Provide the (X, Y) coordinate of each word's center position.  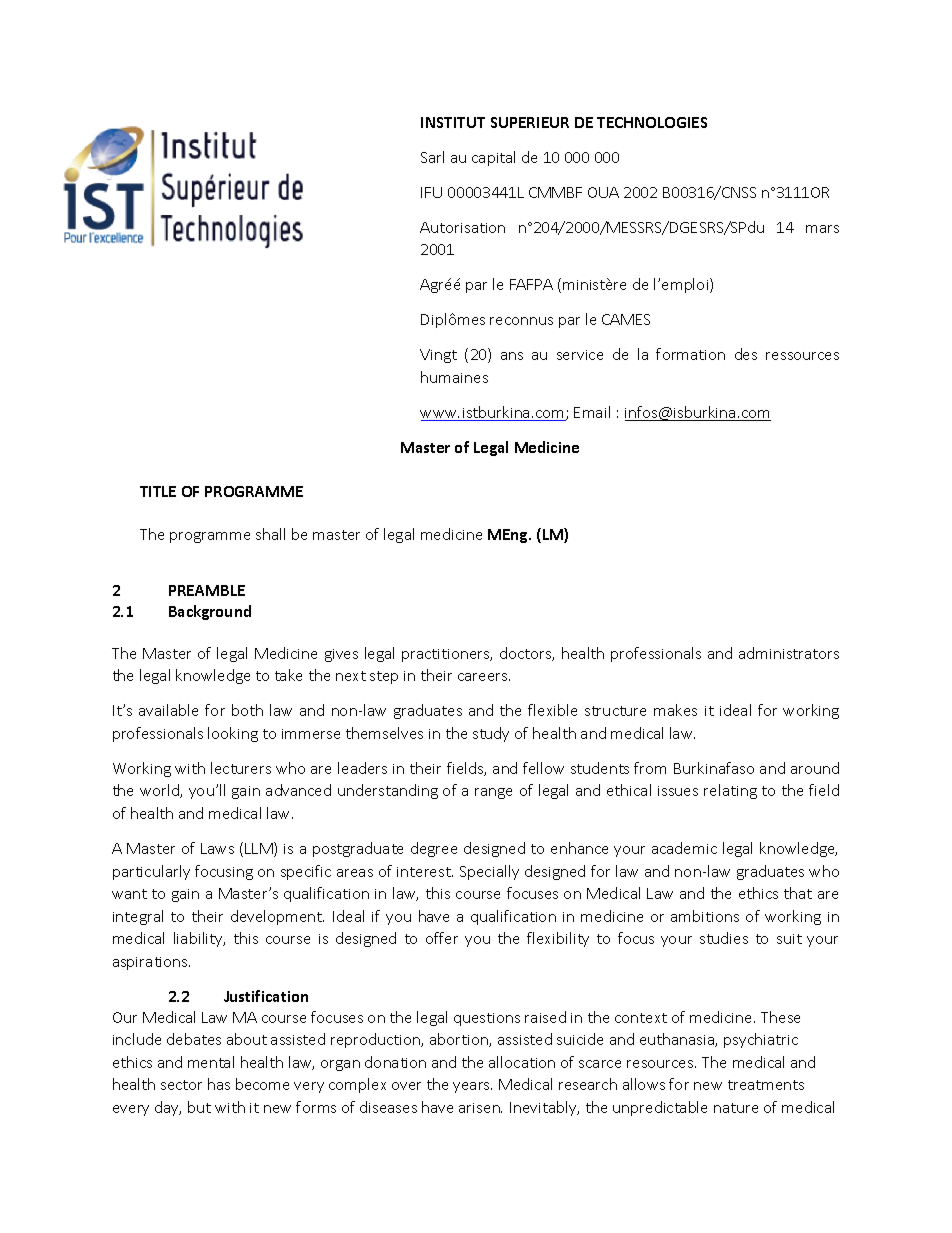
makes (675, 710)
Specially (489, 872)
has (219, 1084)
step (384, 677)
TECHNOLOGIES (652, 122)
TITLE (158, 491)
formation (690, 354)
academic (684, 848)
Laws (217, 848)
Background (210, 612)
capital (493, 158)
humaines (454, 377)
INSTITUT (453, 122)
